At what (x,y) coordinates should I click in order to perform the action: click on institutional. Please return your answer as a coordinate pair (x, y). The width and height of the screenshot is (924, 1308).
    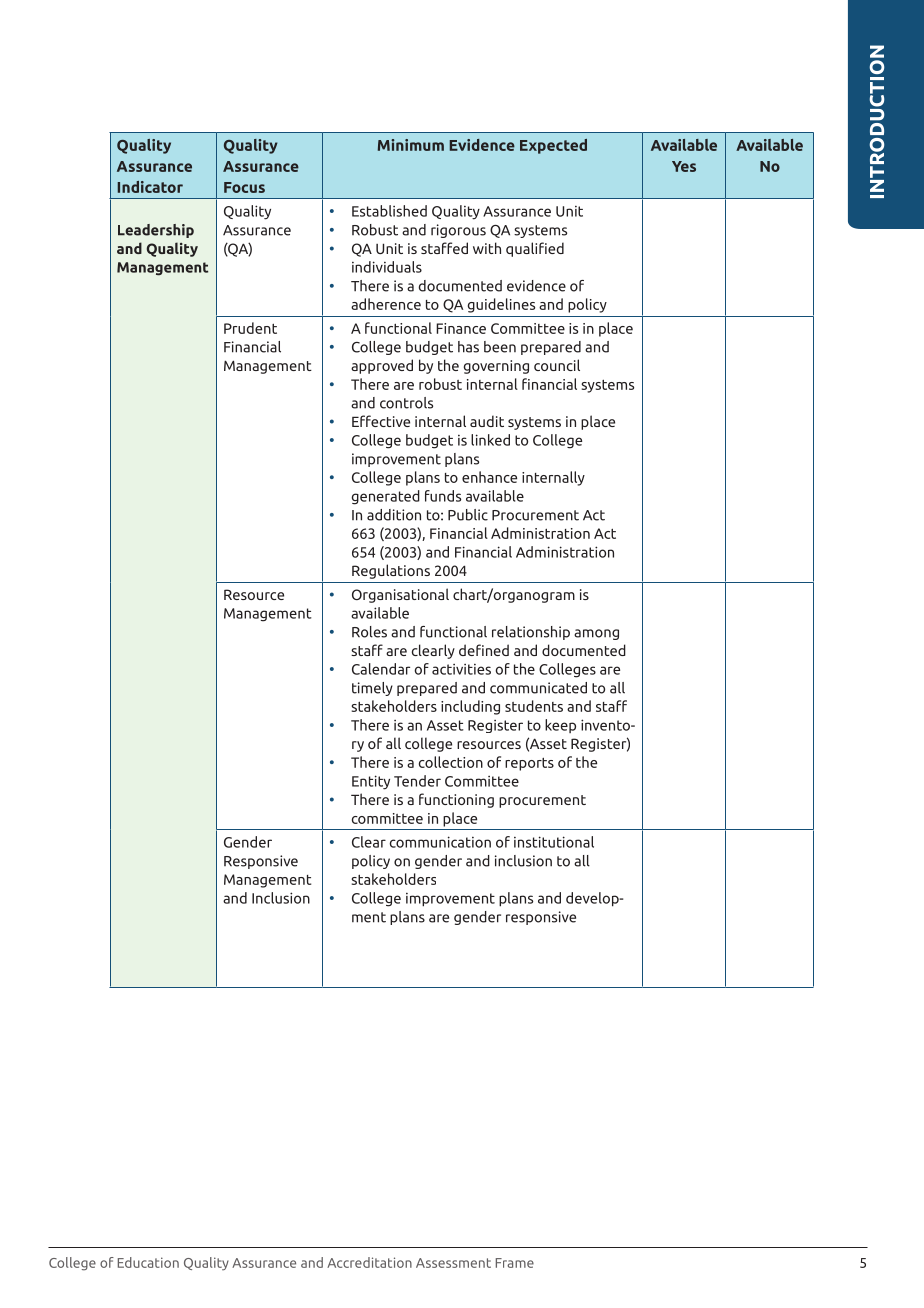
    Looking at the image, I should click on (554, 842).
